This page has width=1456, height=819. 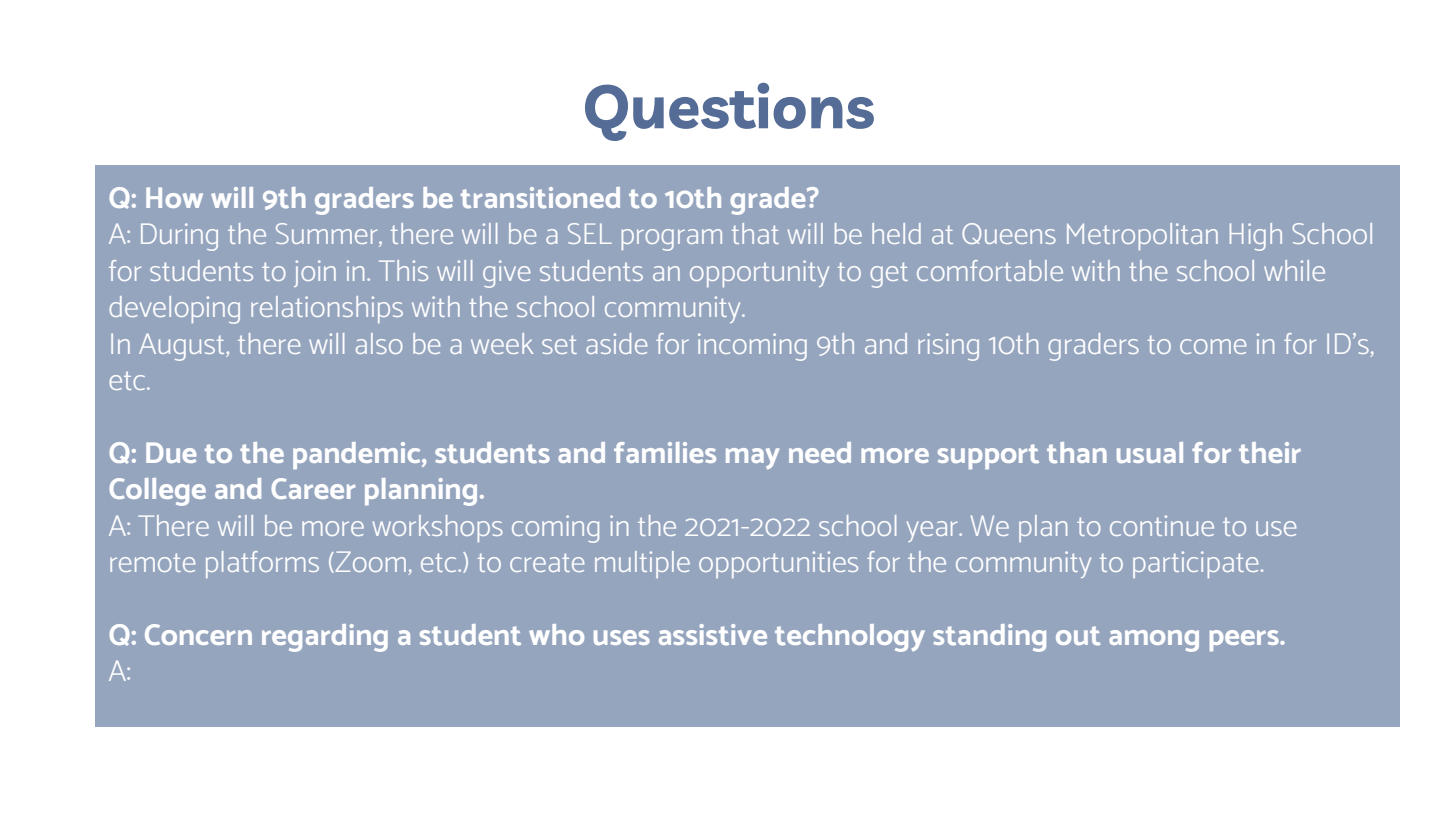 I want to click on Metropolitan, so click(x=1142, y=236).
